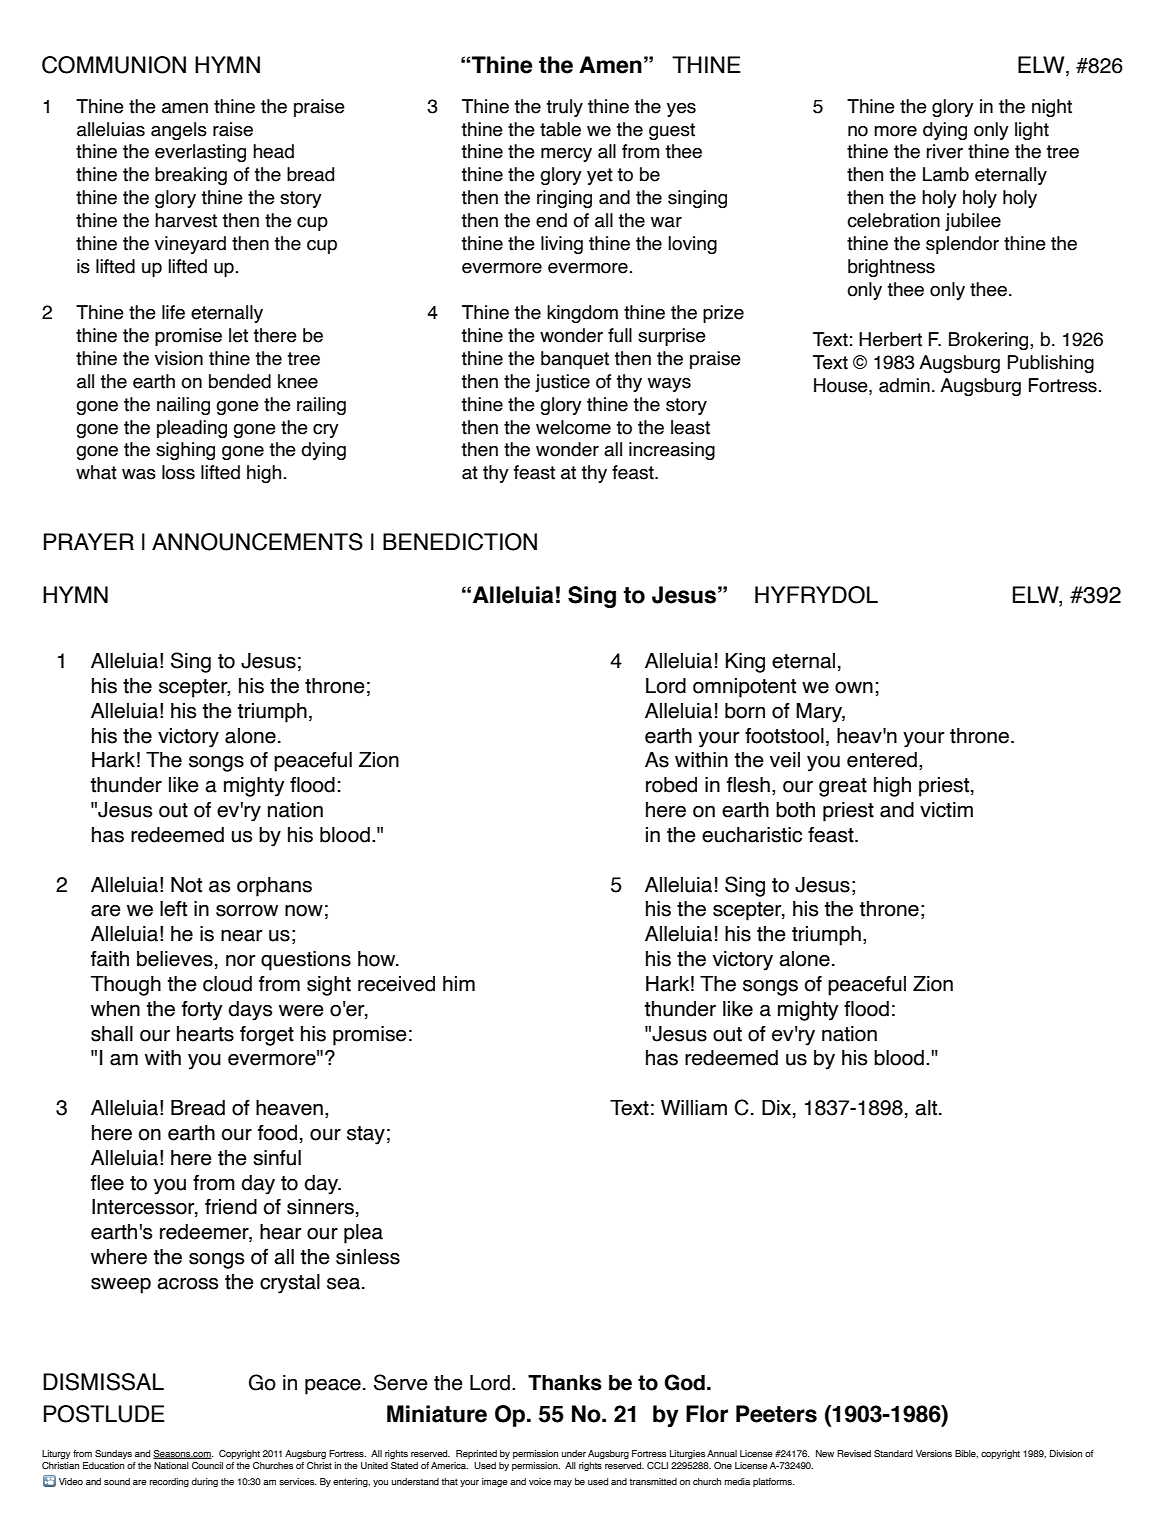  I want to click on left, so click(173, 909).
